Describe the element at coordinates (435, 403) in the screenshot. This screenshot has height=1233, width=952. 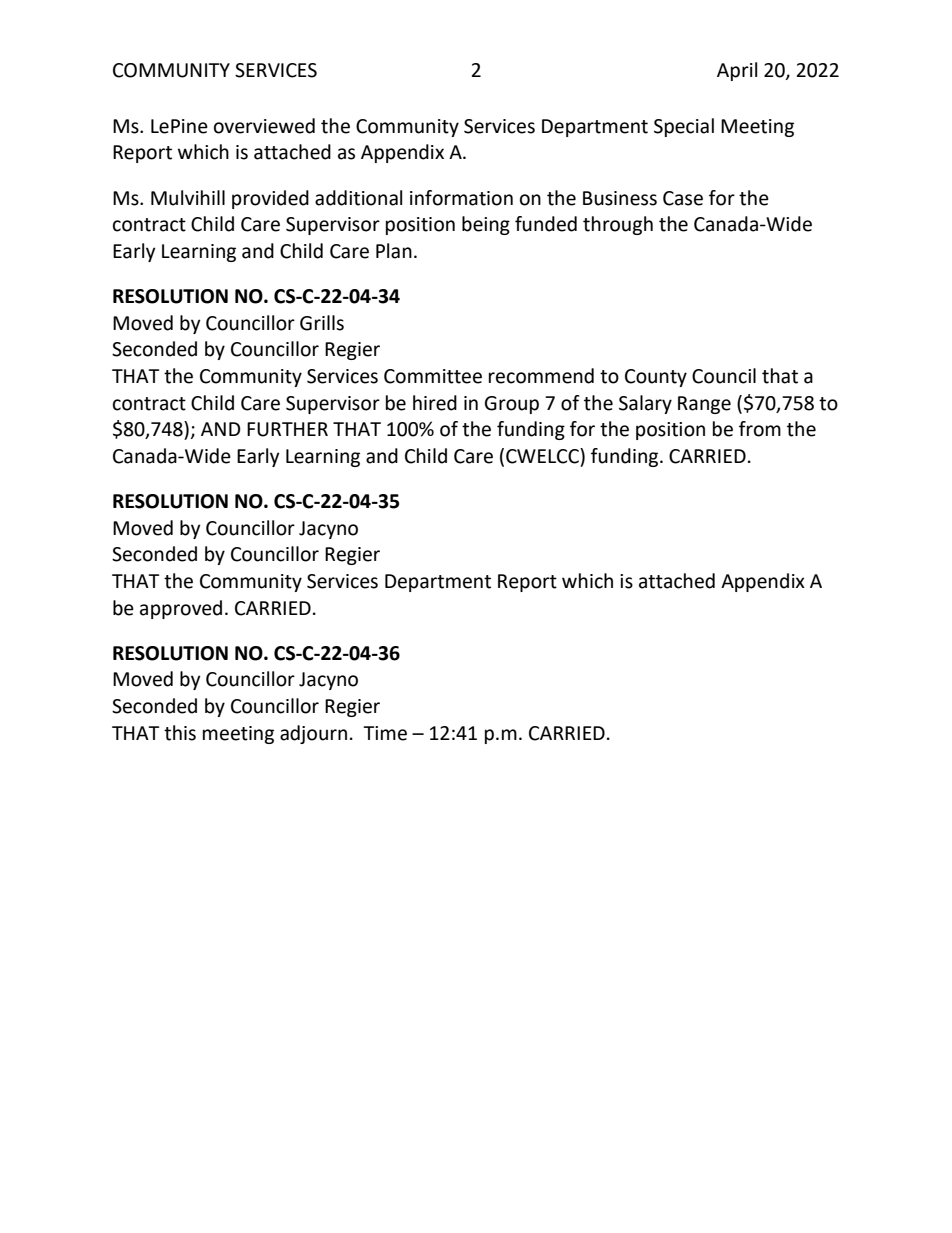
I see `hired` at that location.
